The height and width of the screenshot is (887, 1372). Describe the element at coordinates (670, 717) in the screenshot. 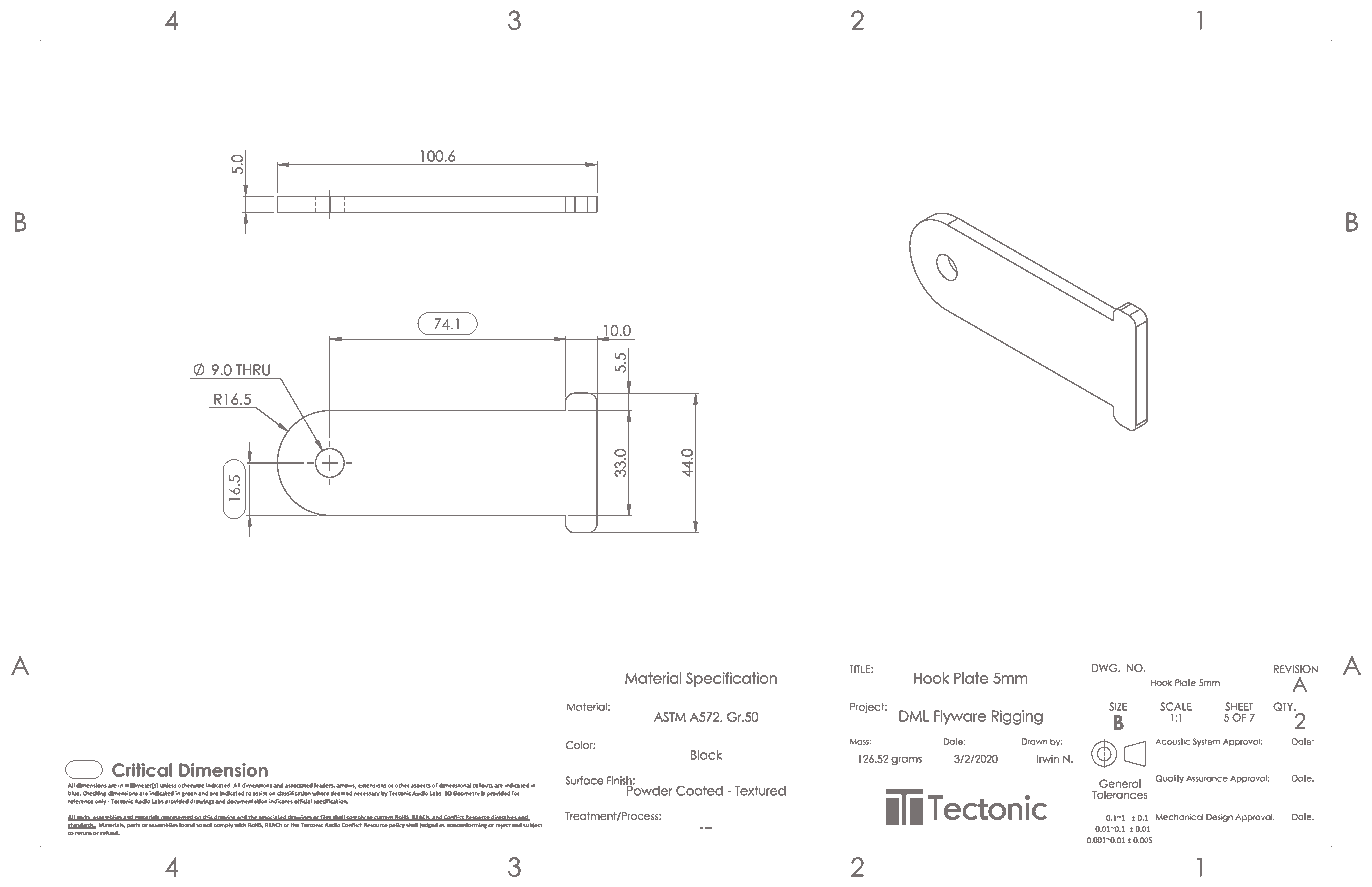

I see `ASTM` at that location.
